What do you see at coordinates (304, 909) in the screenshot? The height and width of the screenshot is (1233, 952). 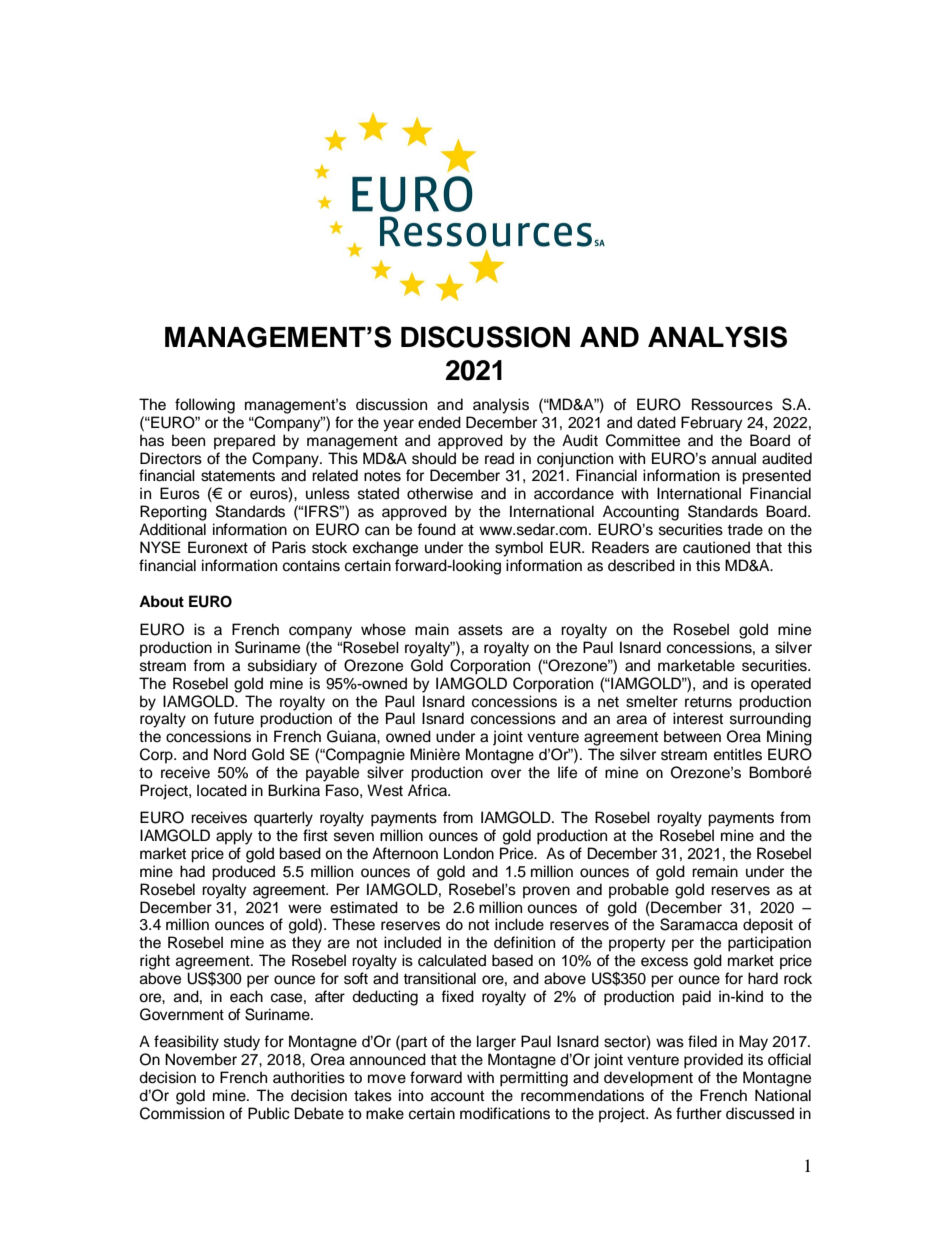 I see `were` at bounding box center [304, 909].
